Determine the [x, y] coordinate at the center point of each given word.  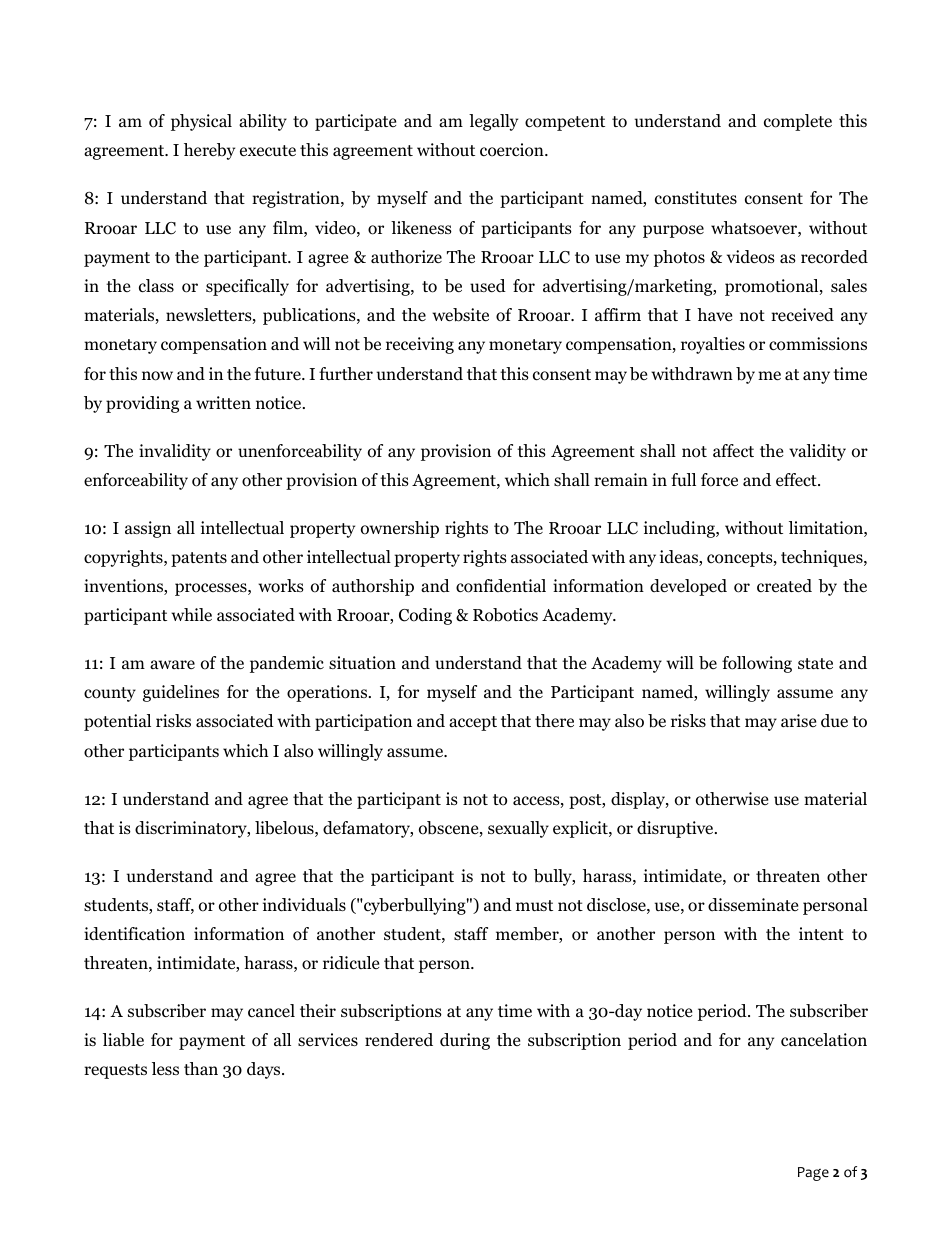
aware [172, 664]
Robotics [505, 615]
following [757, 664]
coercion [513, 150]
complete [798, 122]
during [465, 1041]
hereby [209, 151]
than [201, 1068]
